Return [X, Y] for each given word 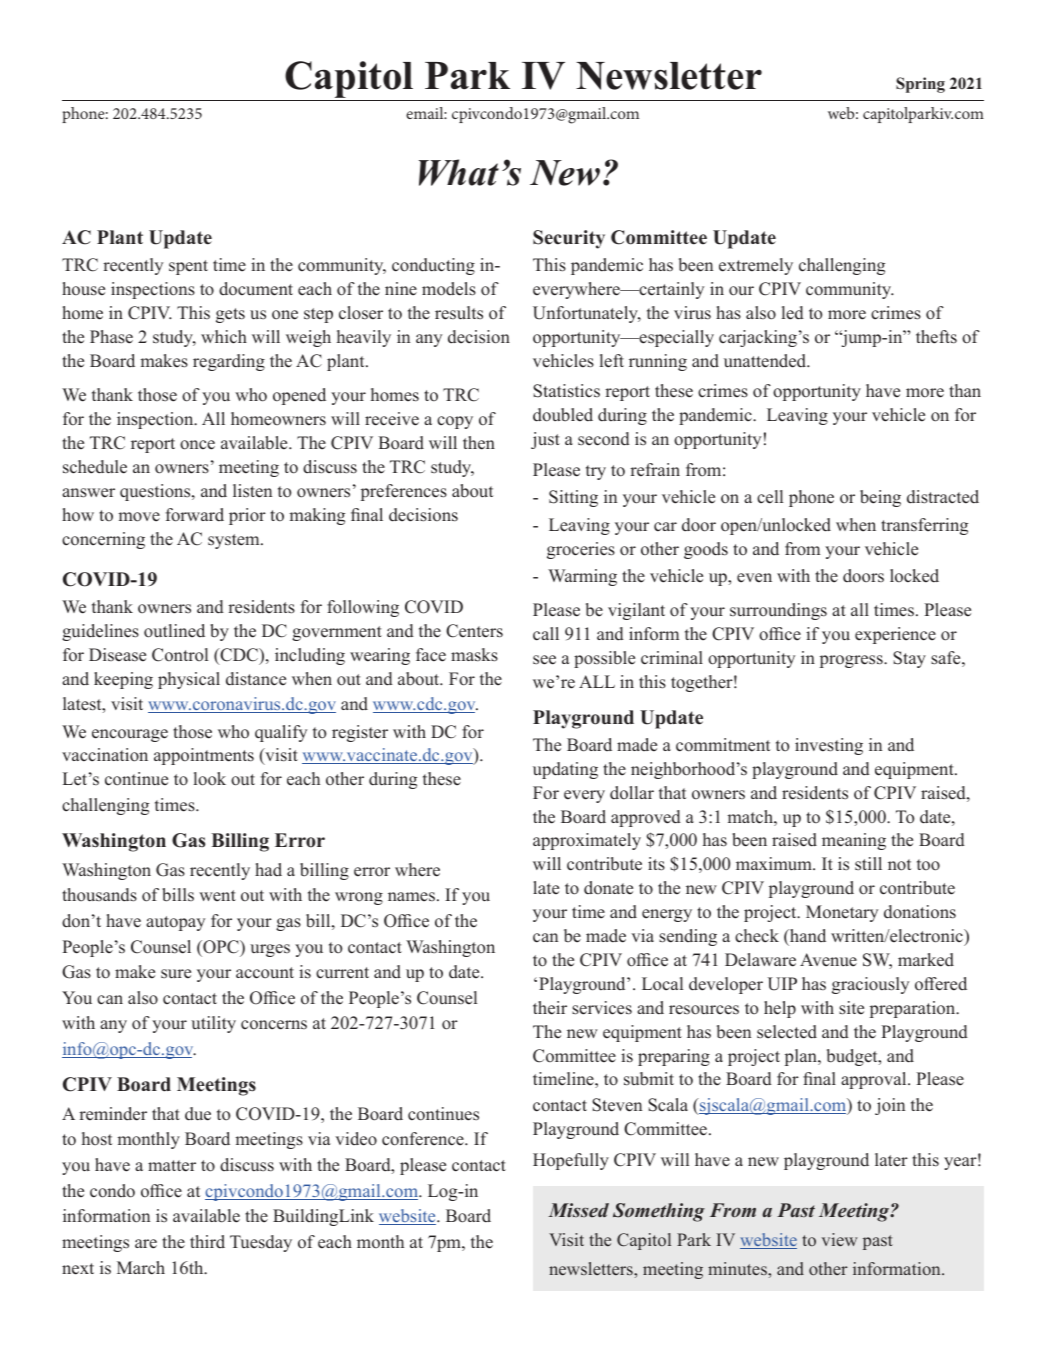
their [550, 1008]
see [544, 660]
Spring [920, 85]
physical [189, 680]
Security [569, 239]
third [207, 1242]
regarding [229, 362]
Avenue [828, 960]
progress [852, 661]
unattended [766, 361]
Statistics [566, 391]
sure [176, 974]
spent [188, 267]
